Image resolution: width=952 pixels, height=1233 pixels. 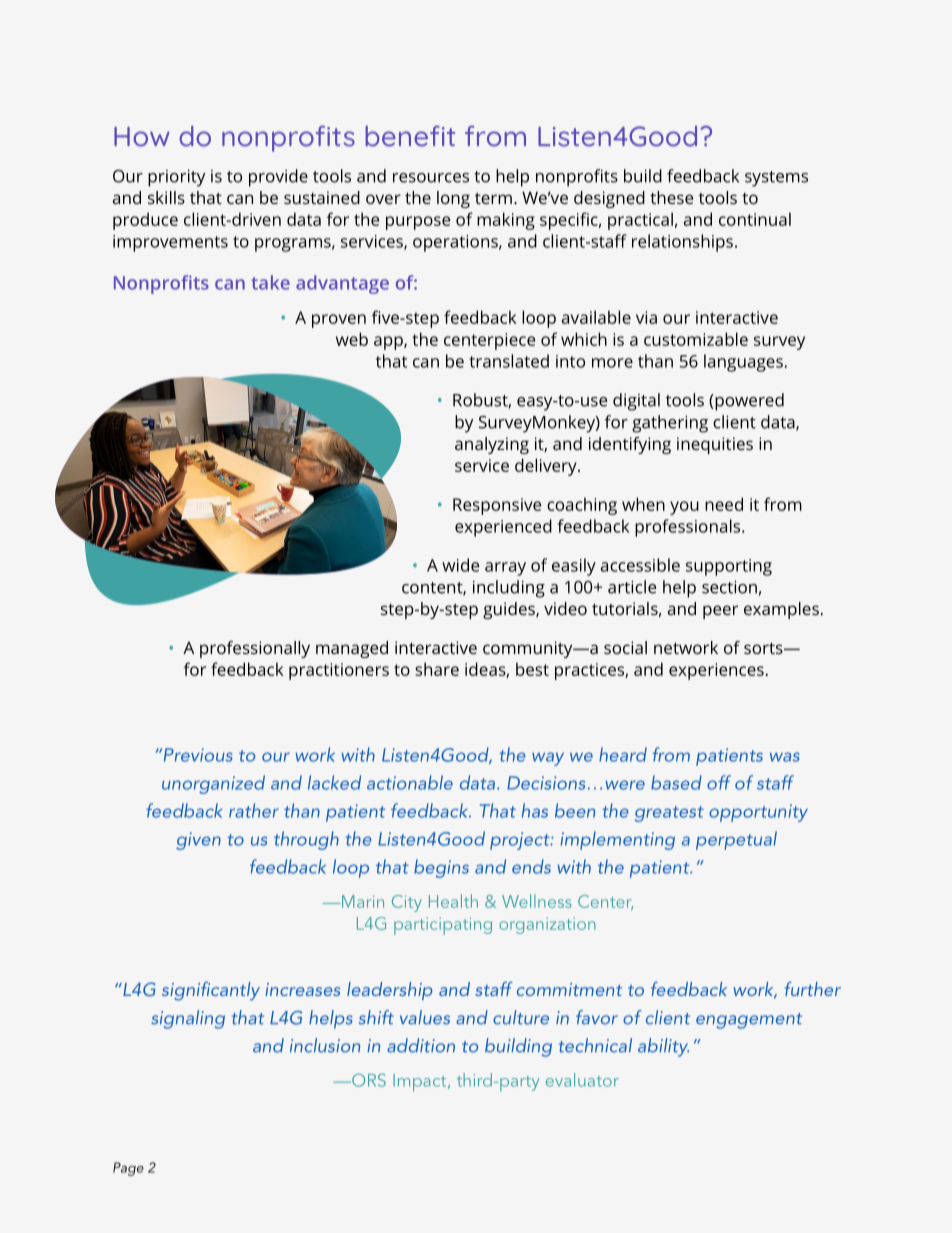 What do you see at coordinates (509, 361) in the screenshot?
I see `translated` at bounding box center [509, 361].
